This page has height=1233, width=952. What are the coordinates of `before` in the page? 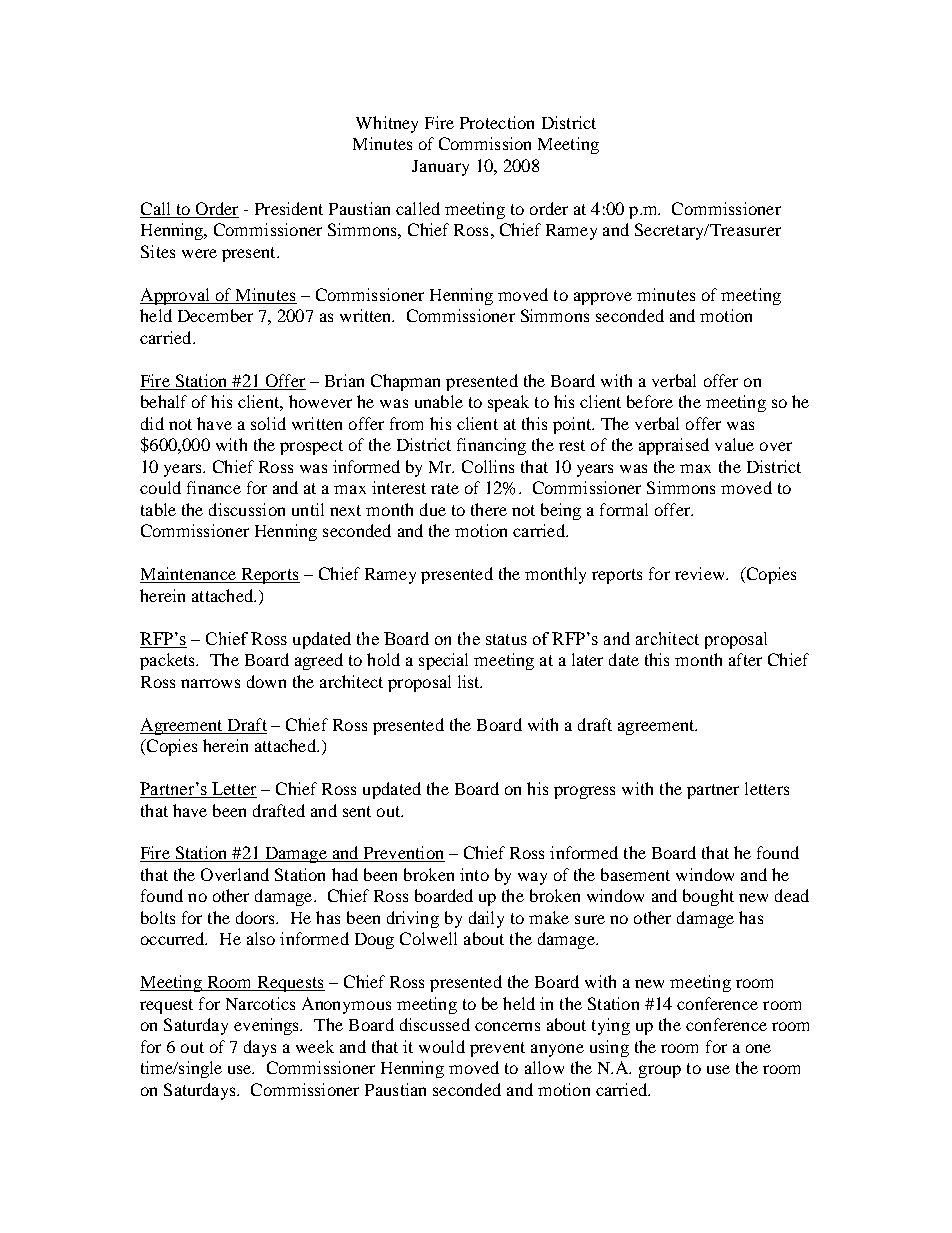 It's located at (650, 401).
